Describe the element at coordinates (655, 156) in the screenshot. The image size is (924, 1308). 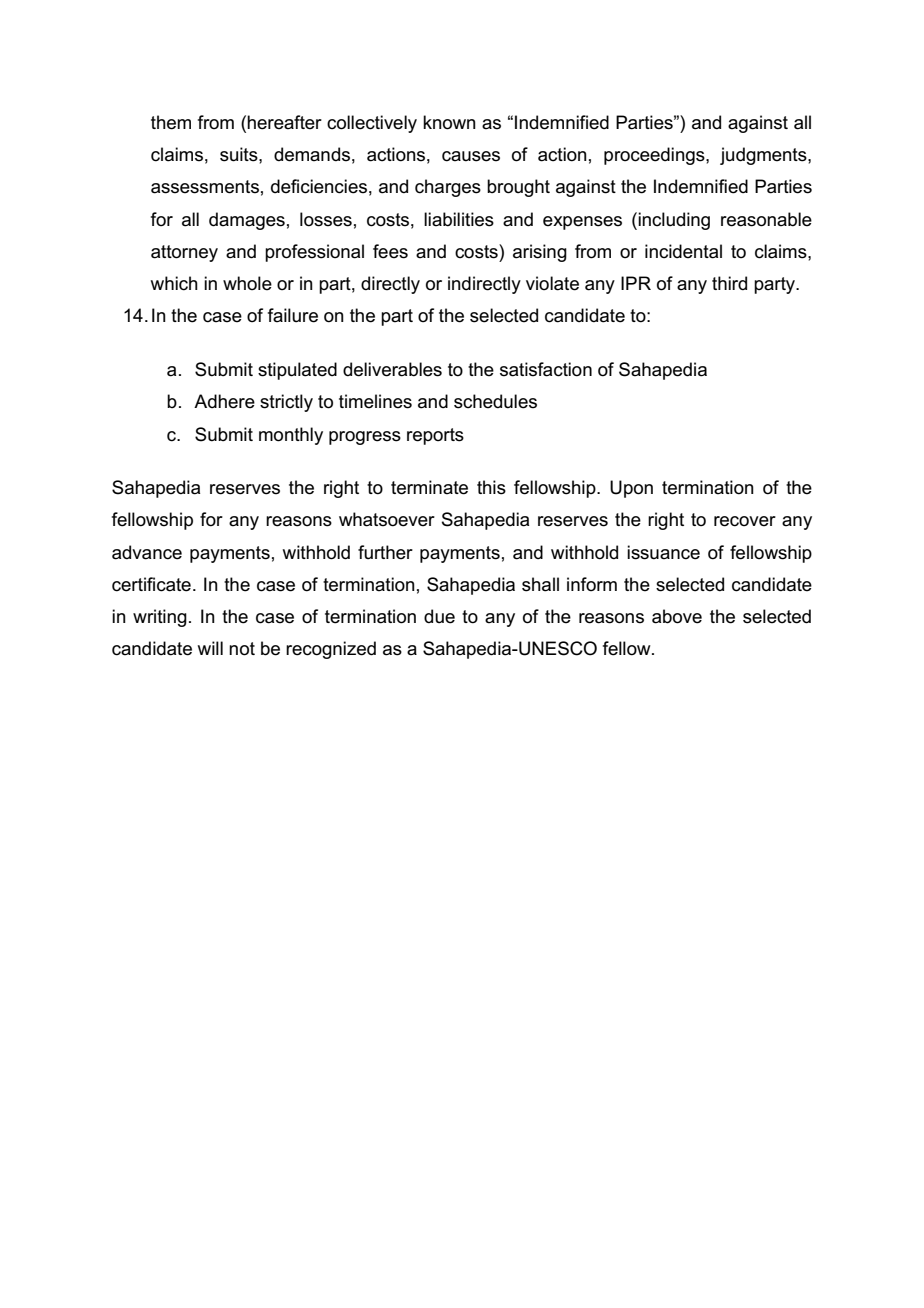
I see `proceedings` at that location.
